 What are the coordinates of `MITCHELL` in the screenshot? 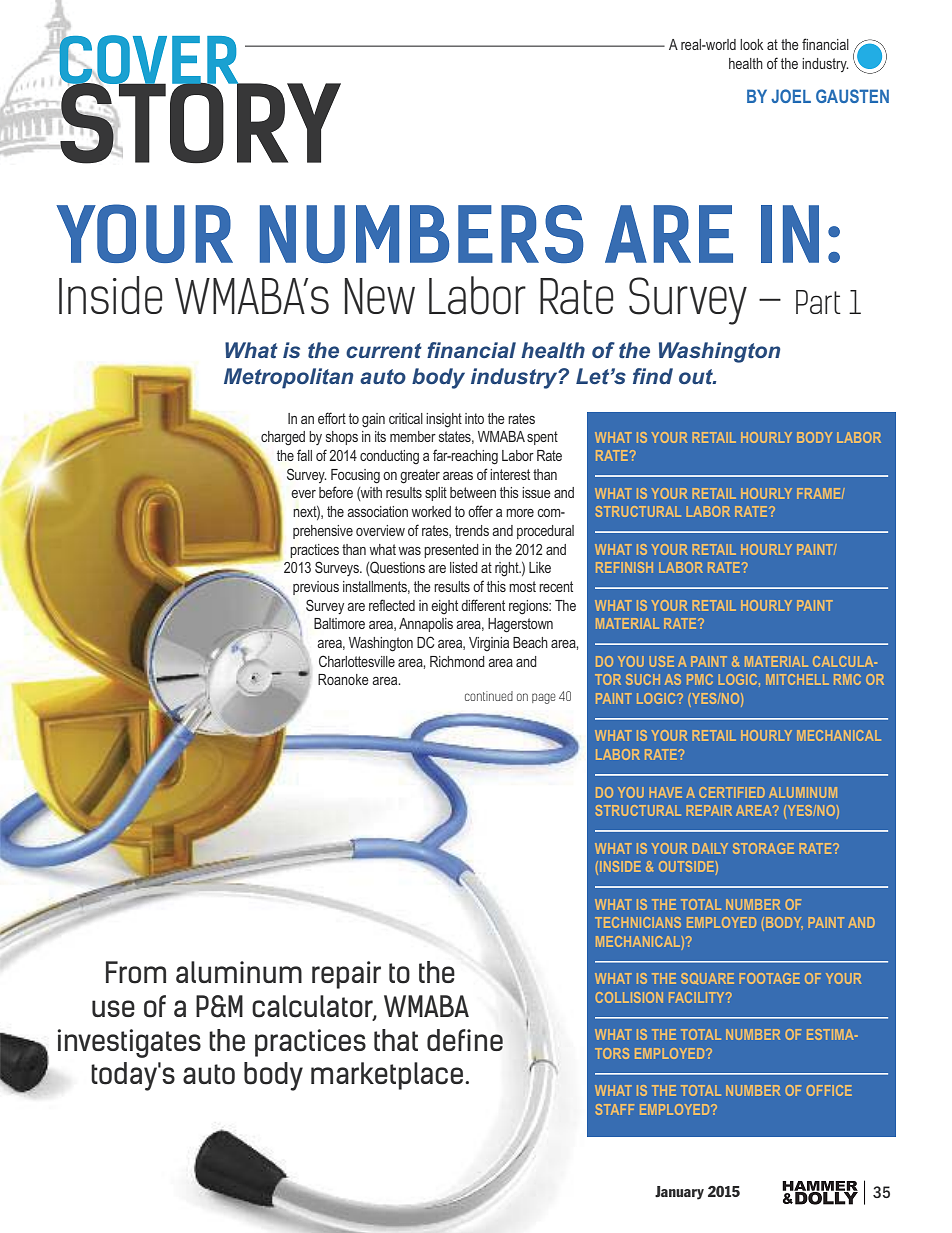 It's located at (797, 679).
